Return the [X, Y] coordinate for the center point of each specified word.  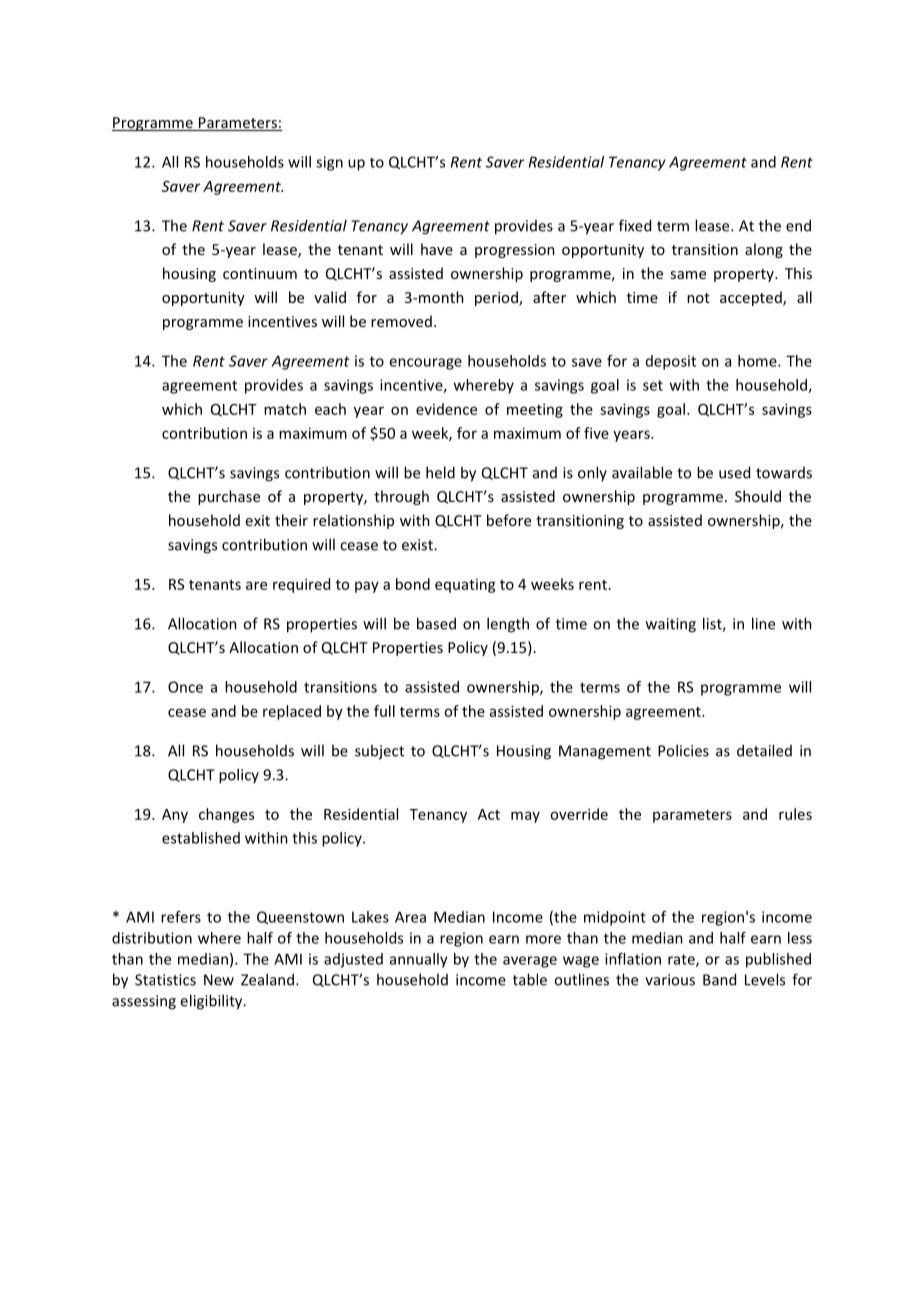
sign [329, 163]
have [437, 249]
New [219, 980]
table [530, 979]
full [384, 711]
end [798, 225]
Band [719, 979]
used [734, 472]
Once [185, 687]
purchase [229, 497]
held [440, 472]
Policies [683, 750]
